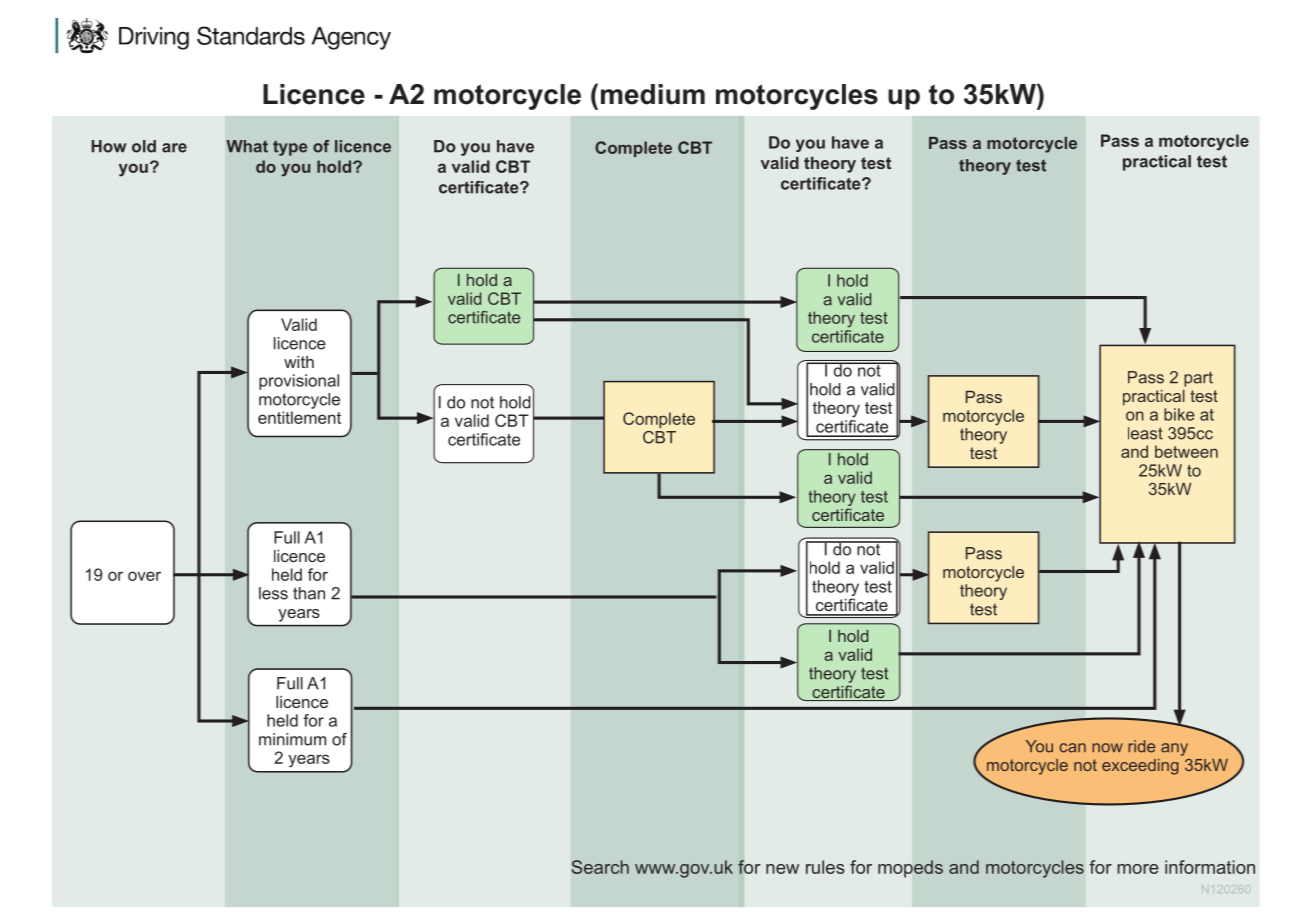 The height and width of the image is (924, 1308). Describe the element at coordinates (653, 94) in the image. I see `medium` at that location.
